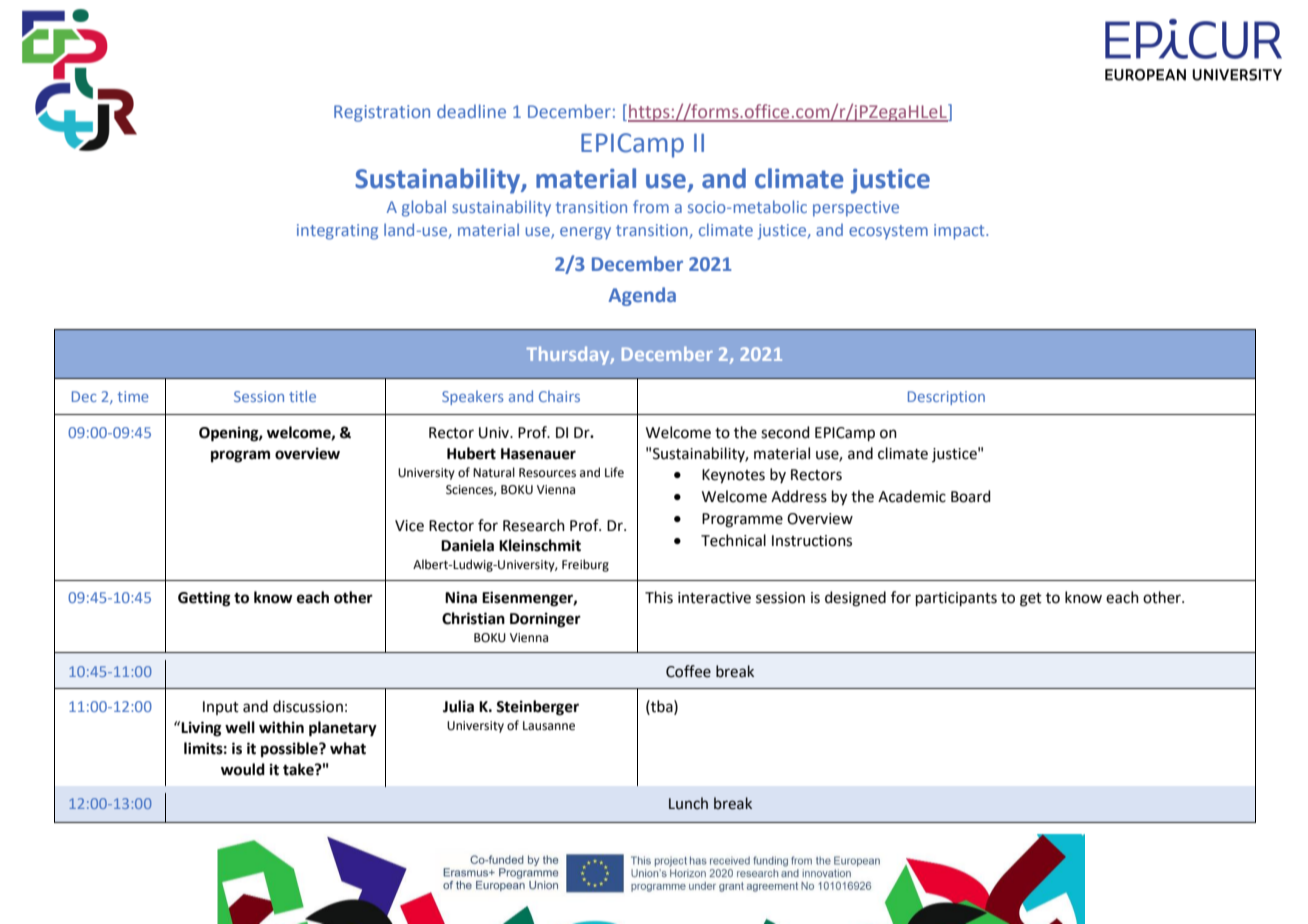  Describe the element at coordinates (855, 599) in the image. I see `designed` at that location.
